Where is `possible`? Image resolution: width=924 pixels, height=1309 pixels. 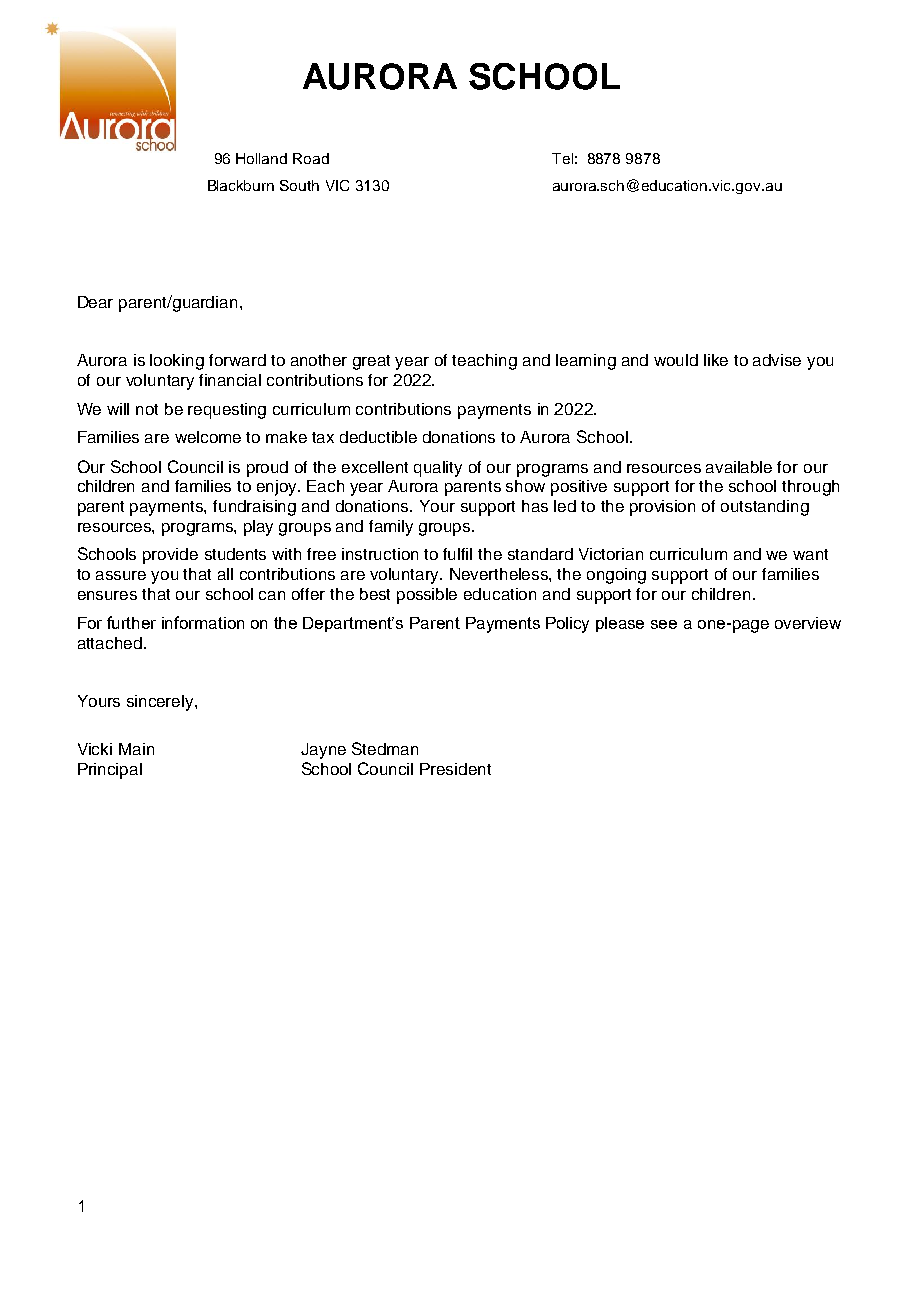 possible is located at coordinates (427, 596).
